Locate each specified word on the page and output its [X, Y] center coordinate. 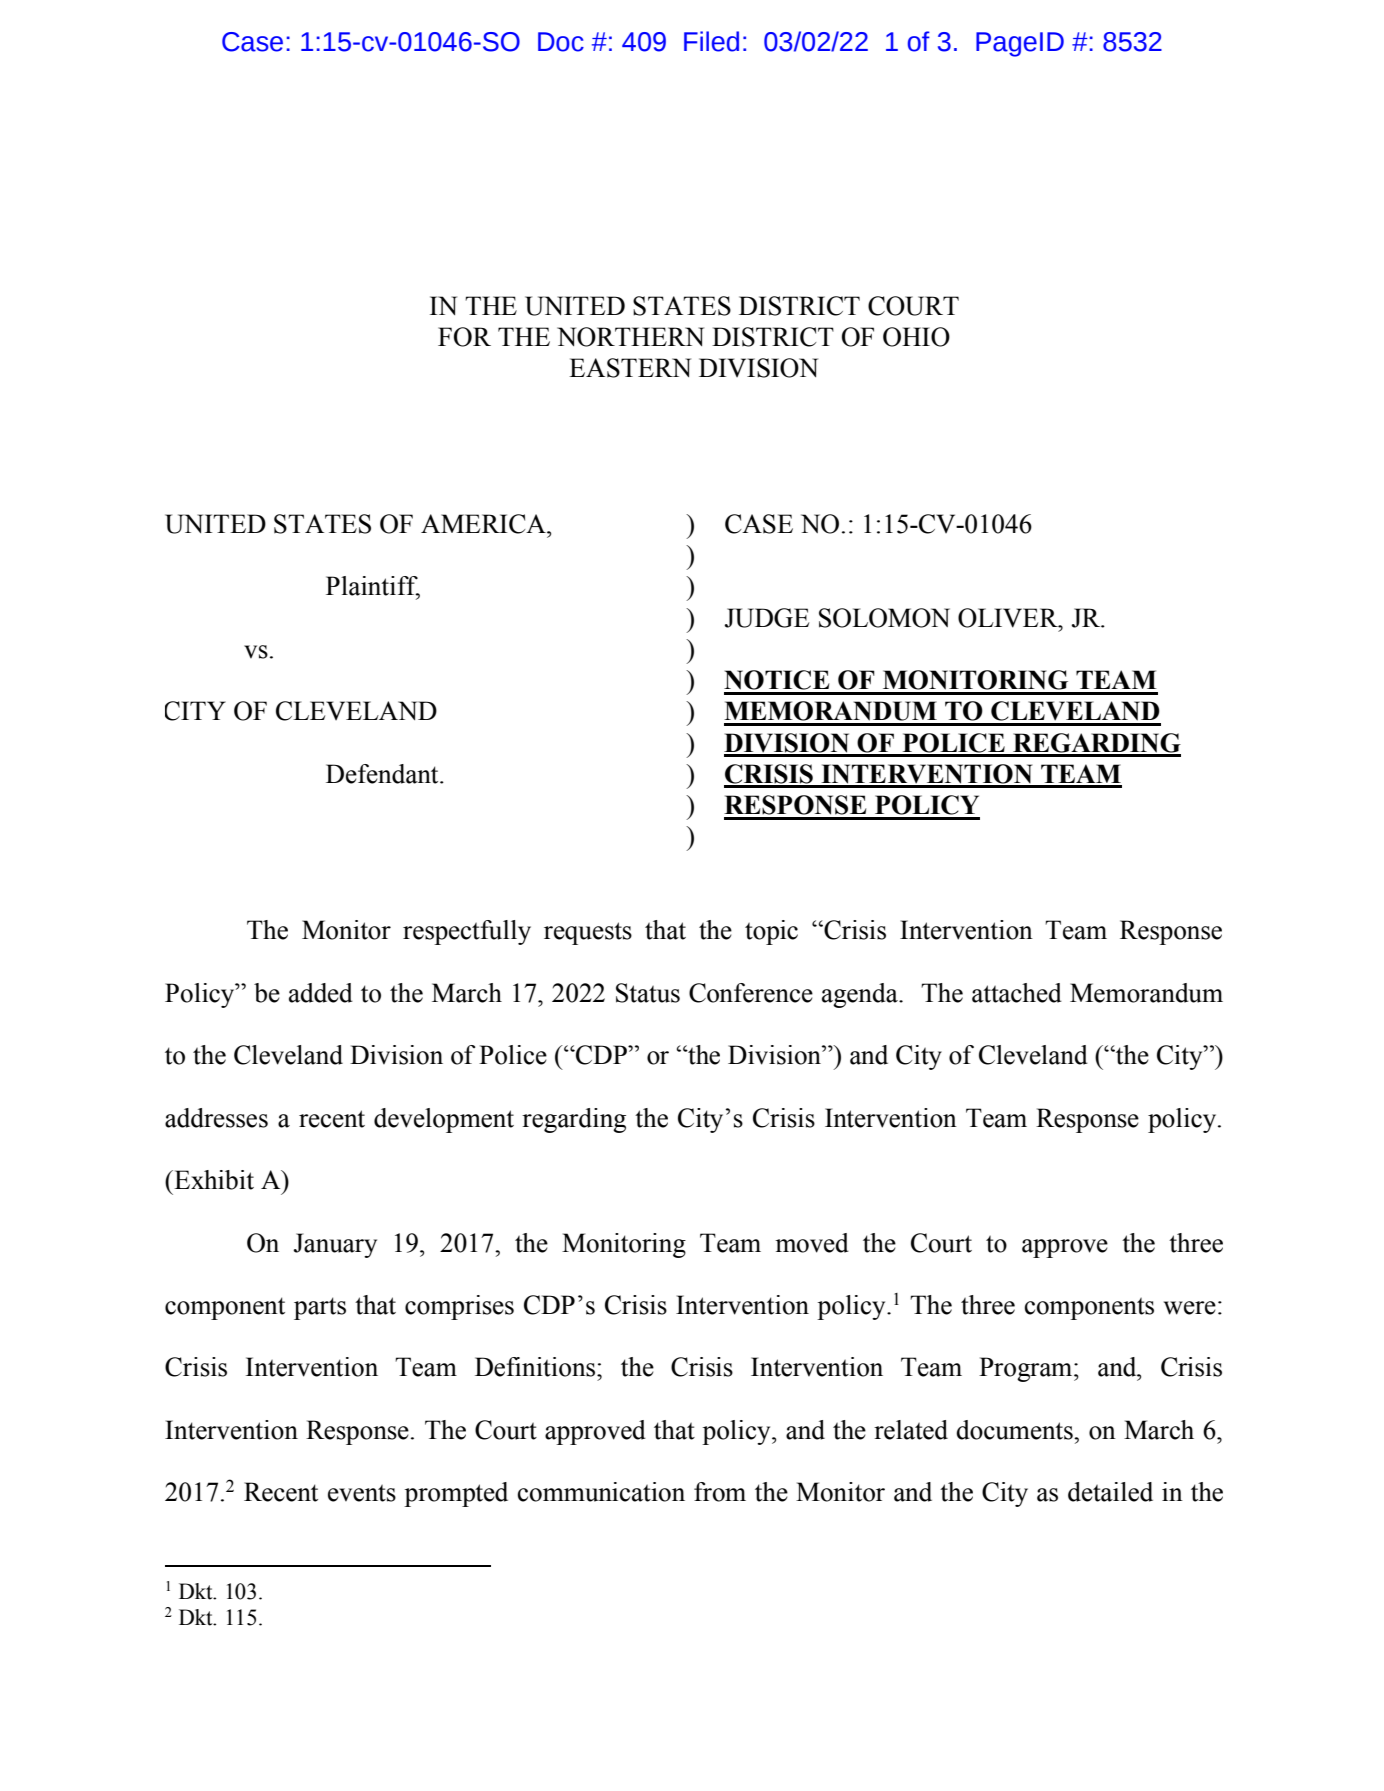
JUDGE [767, 618]
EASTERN [630, 368]
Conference [751, 993]
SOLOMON [884, 618]
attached [1017, 993]
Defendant [383, 774]
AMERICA [484, 524]
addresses [216, 1118]
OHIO [916, 337]
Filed [711, 41]
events [362, 1493]
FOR [464, 337]
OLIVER [1009, 618]
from [720, 1492]
